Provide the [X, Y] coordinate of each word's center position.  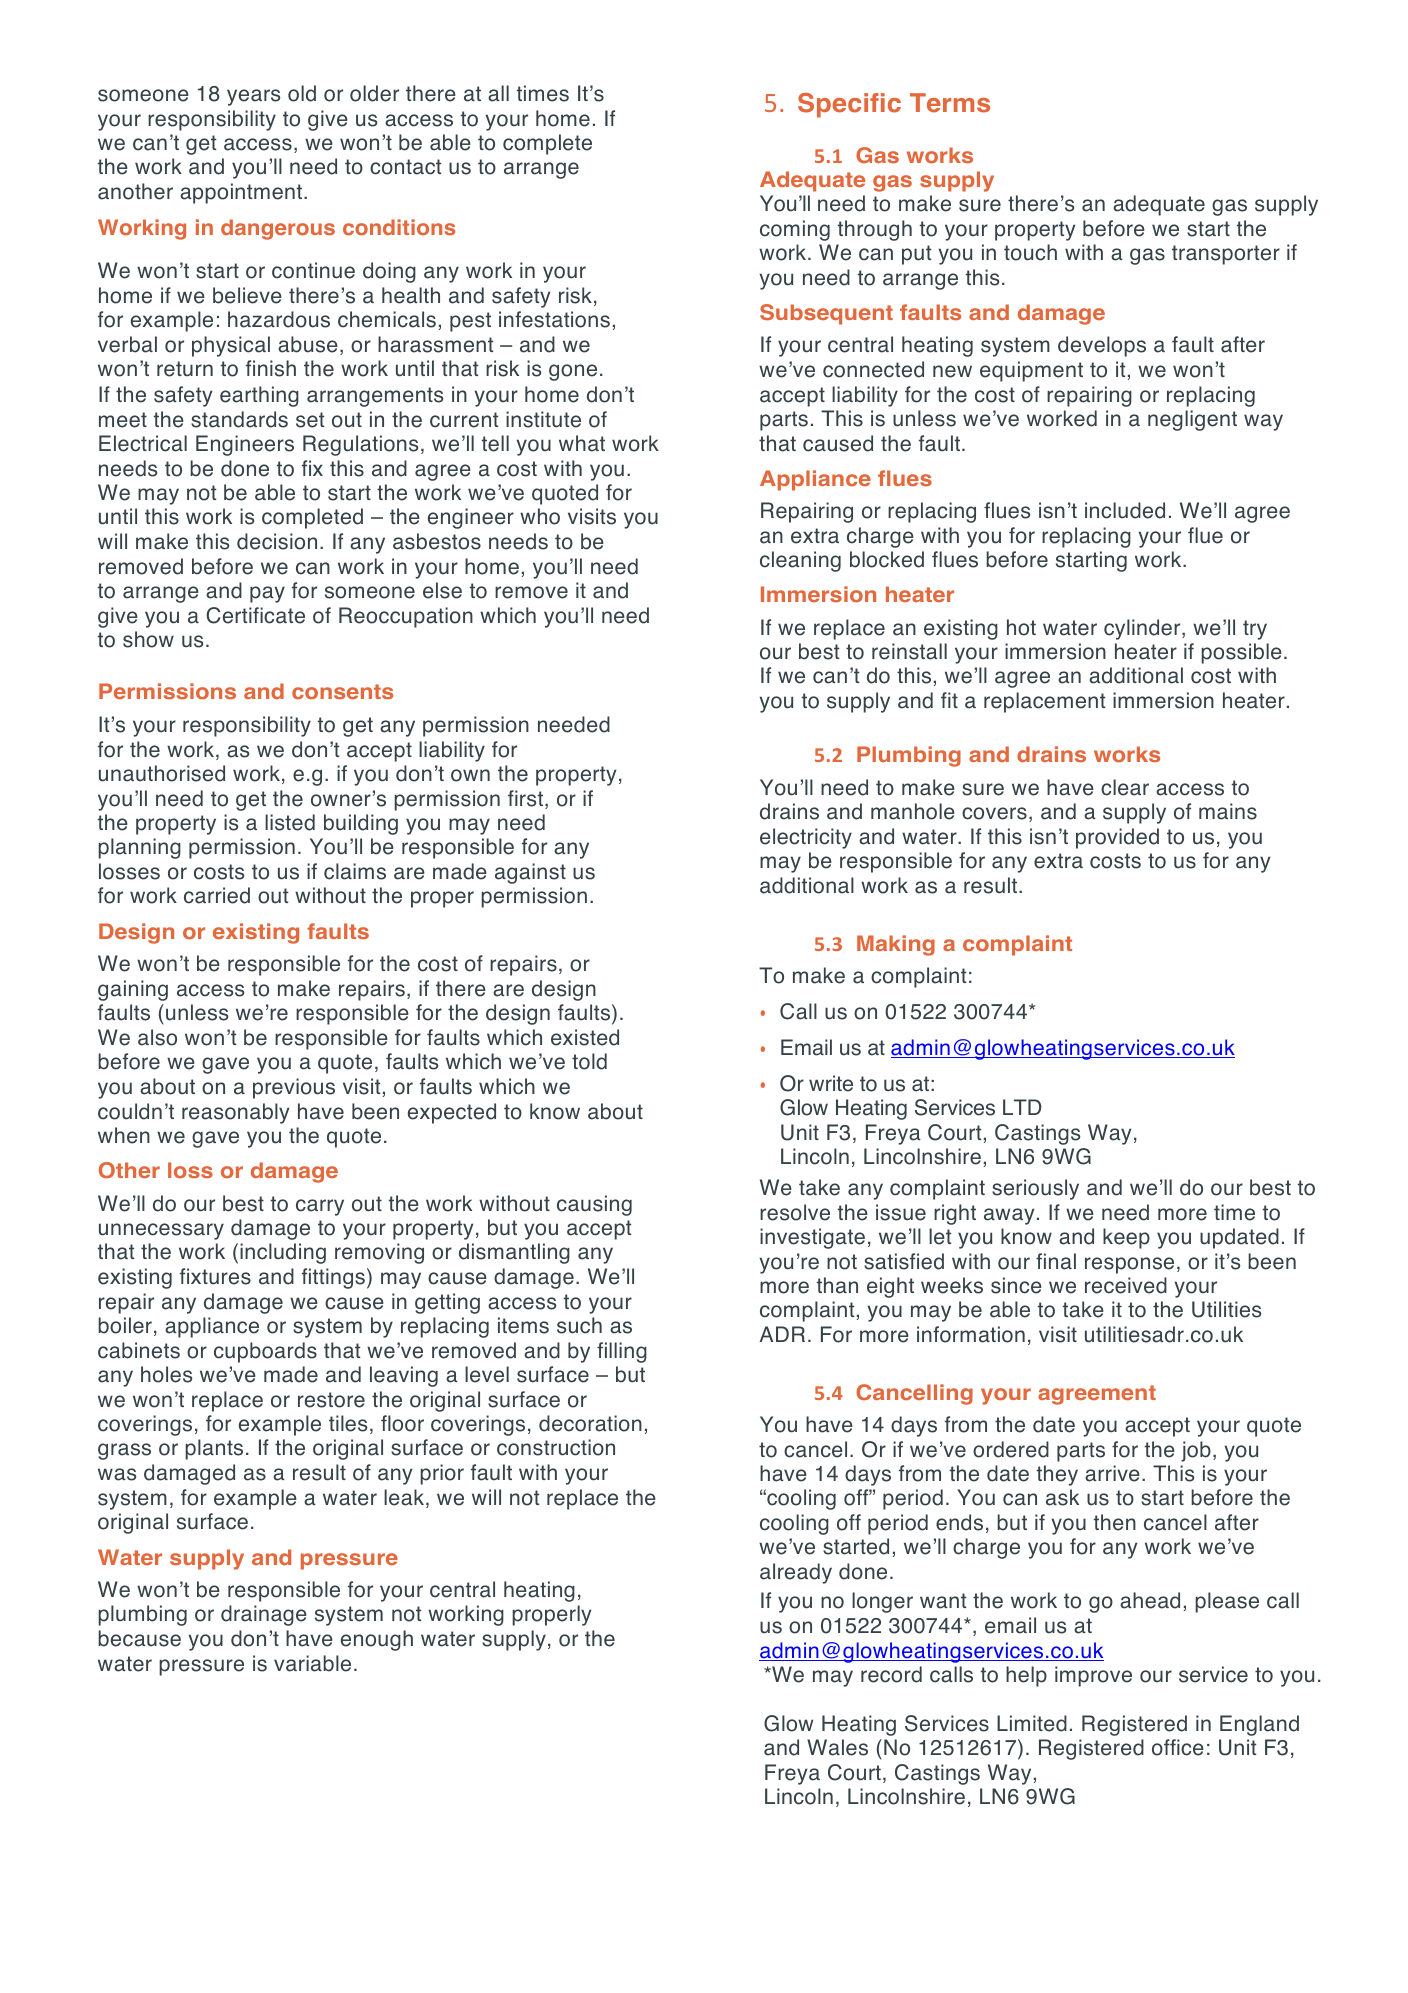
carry [320, 1207]
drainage [264, 1615]
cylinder [1143, 629]
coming [795, 230]
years [253, 97]
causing [594, 1205]
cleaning [800, 561]
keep [1126, 1238]
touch [1030, 252]
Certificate [255, 615]
